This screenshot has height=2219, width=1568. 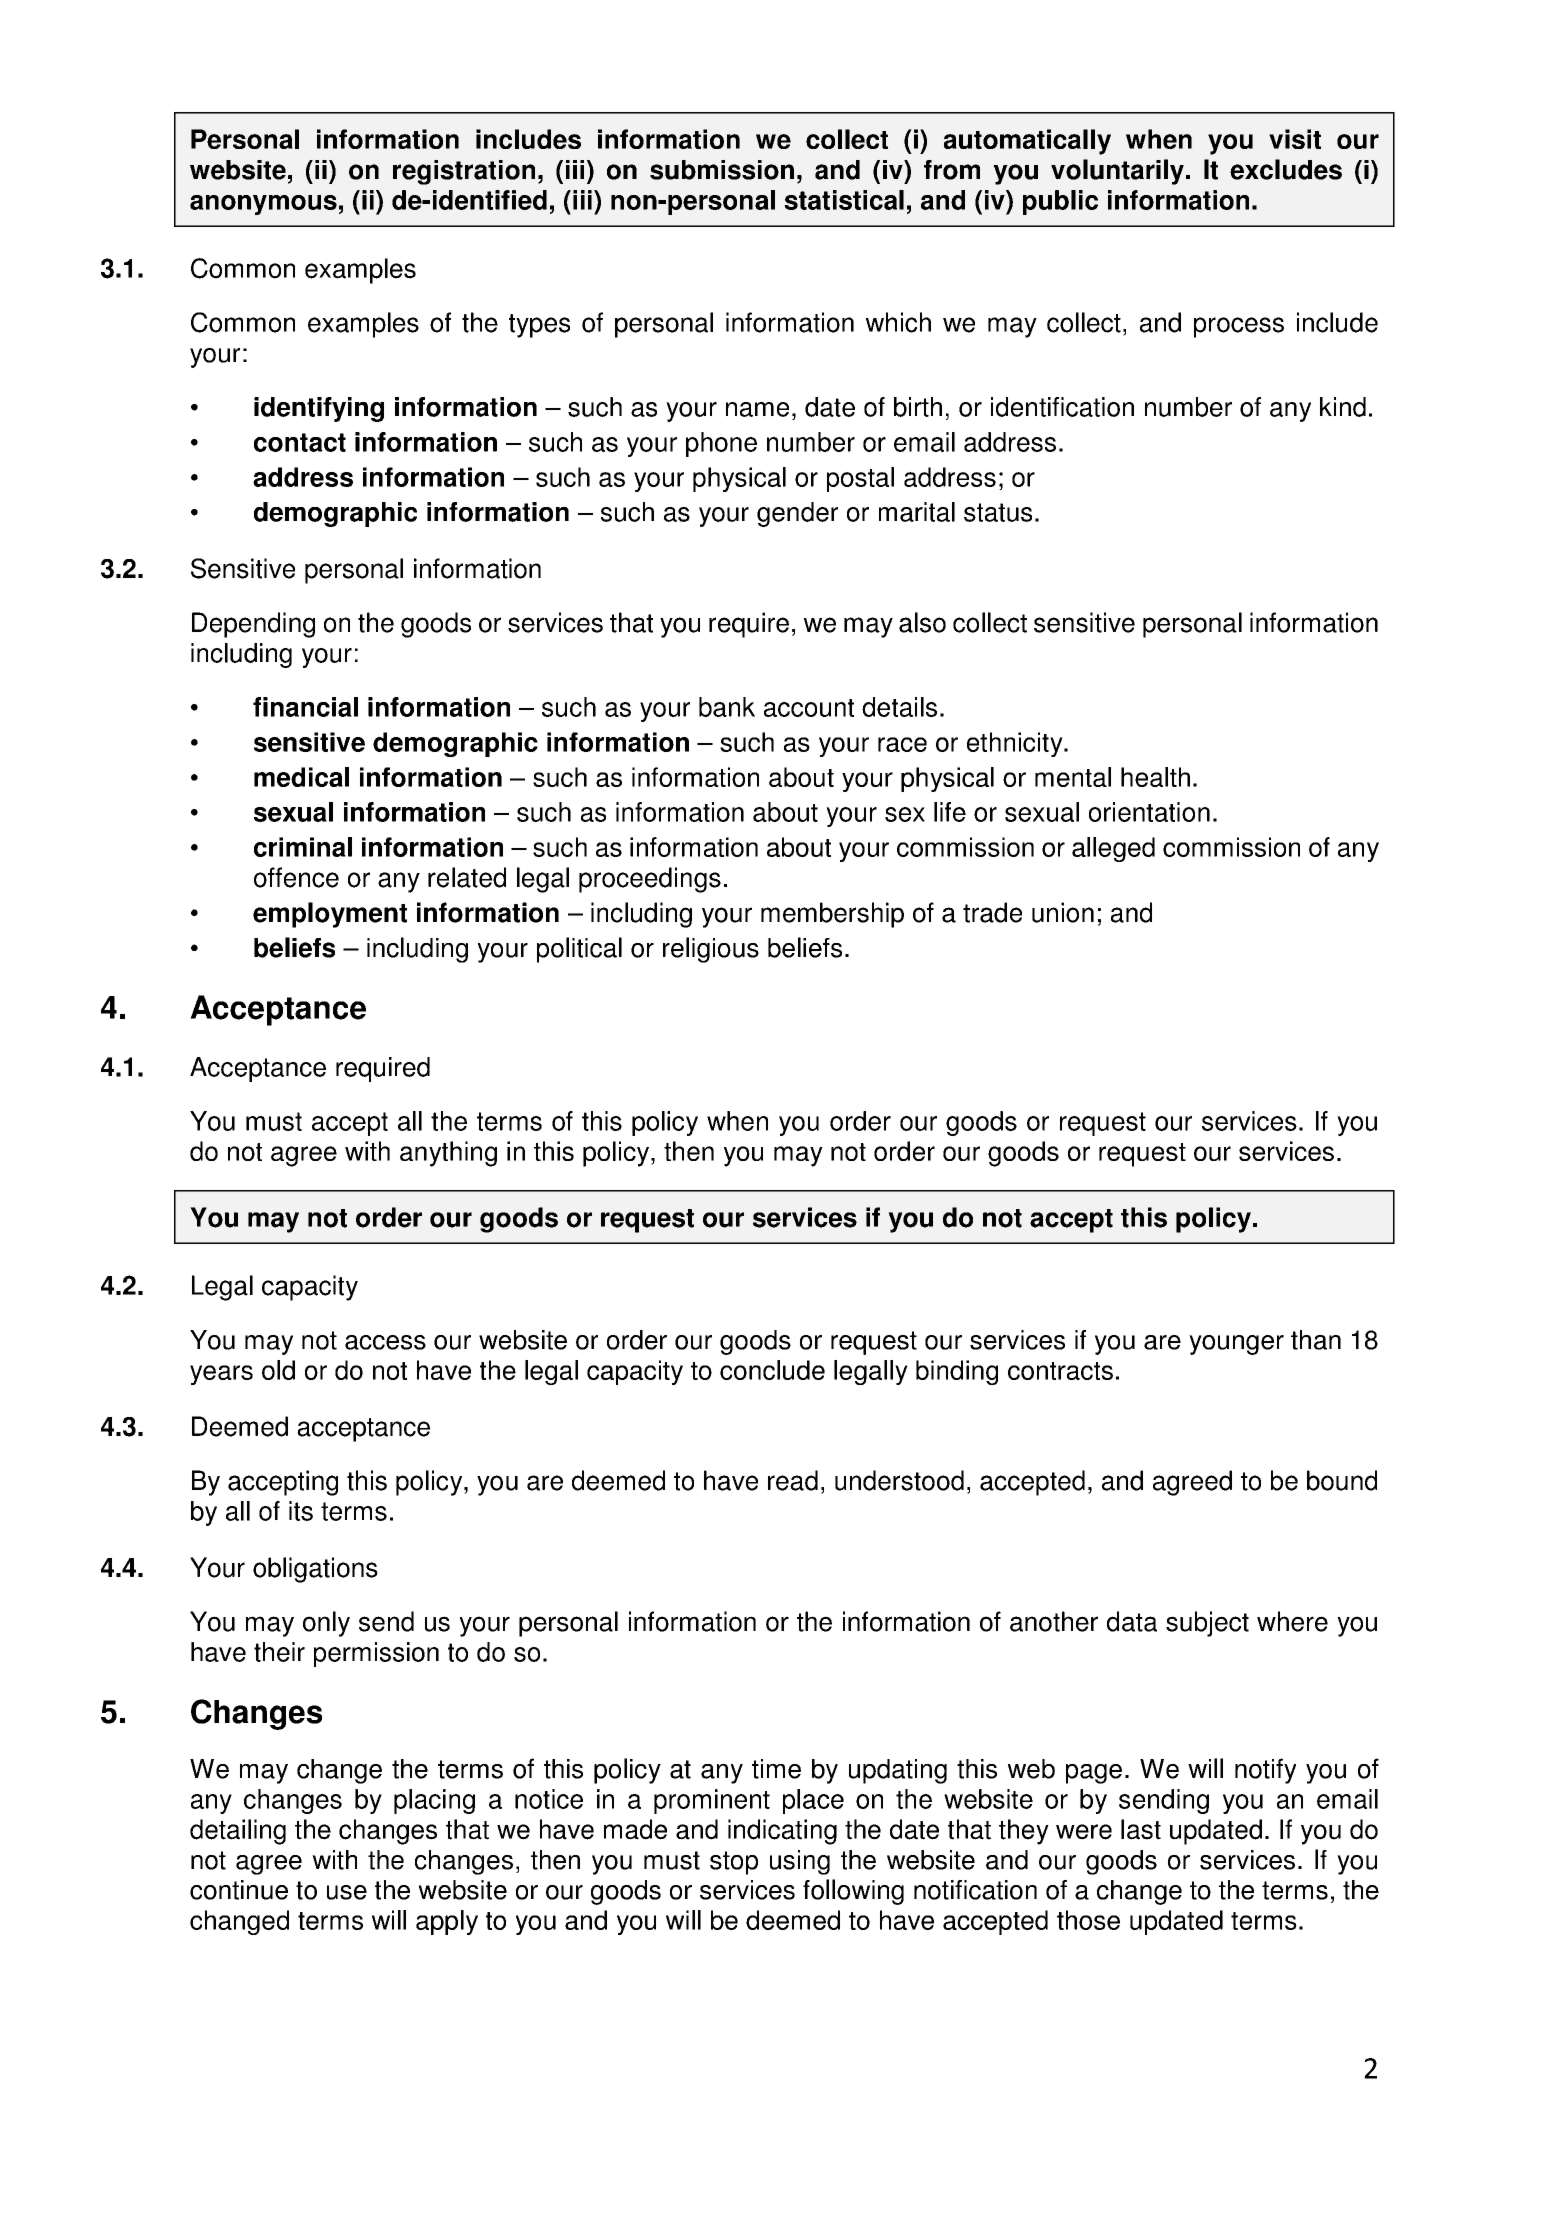 I want to click on criminal, so click(x=303, y=847).
